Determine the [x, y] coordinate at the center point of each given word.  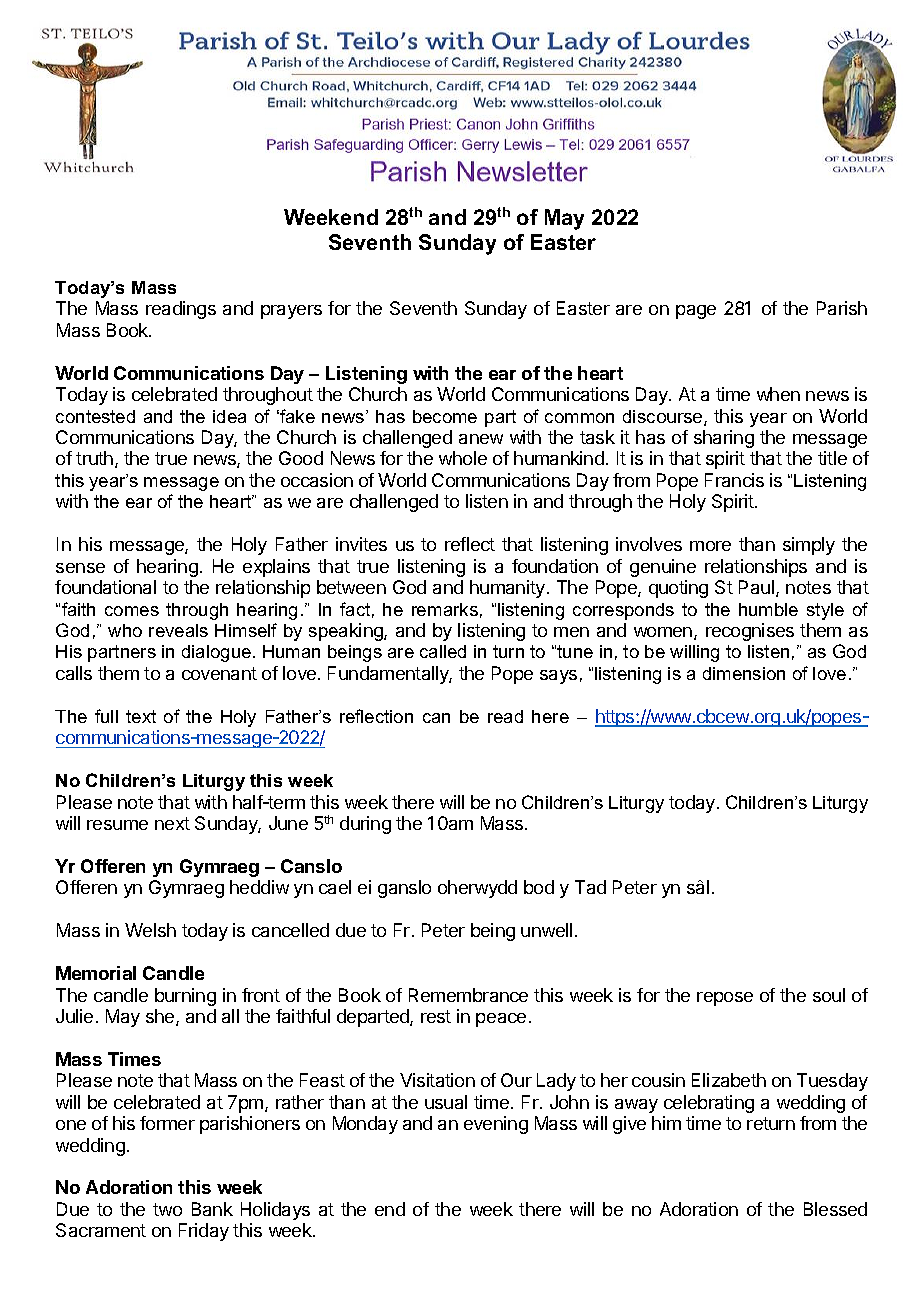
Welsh [150, 930]
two [167, 1209]
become [445, 416]
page [696, 312]
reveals [178, 630]
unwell [546, 930]
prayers [291, 312]
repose [725, 999]
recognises [750, 632]
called [443, 651]
